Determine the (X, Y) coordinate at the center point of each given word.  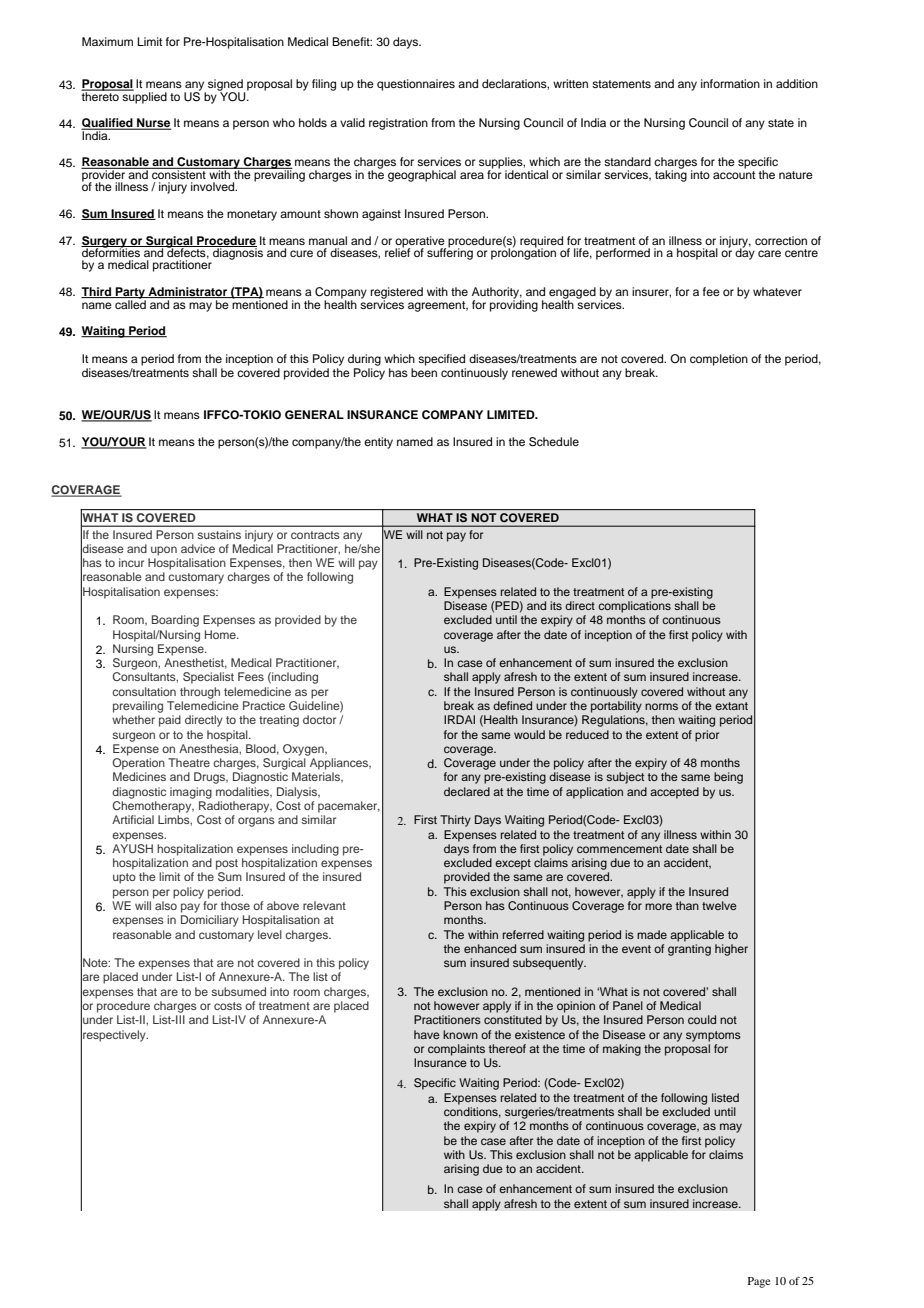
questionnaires (416, 85)
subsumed (238, 991)
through (200, 693)
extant (731, 706)
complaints (456, 1050)
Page (759, 1282)
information (730, 83)
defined (512, 705)
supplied (143, 97)
